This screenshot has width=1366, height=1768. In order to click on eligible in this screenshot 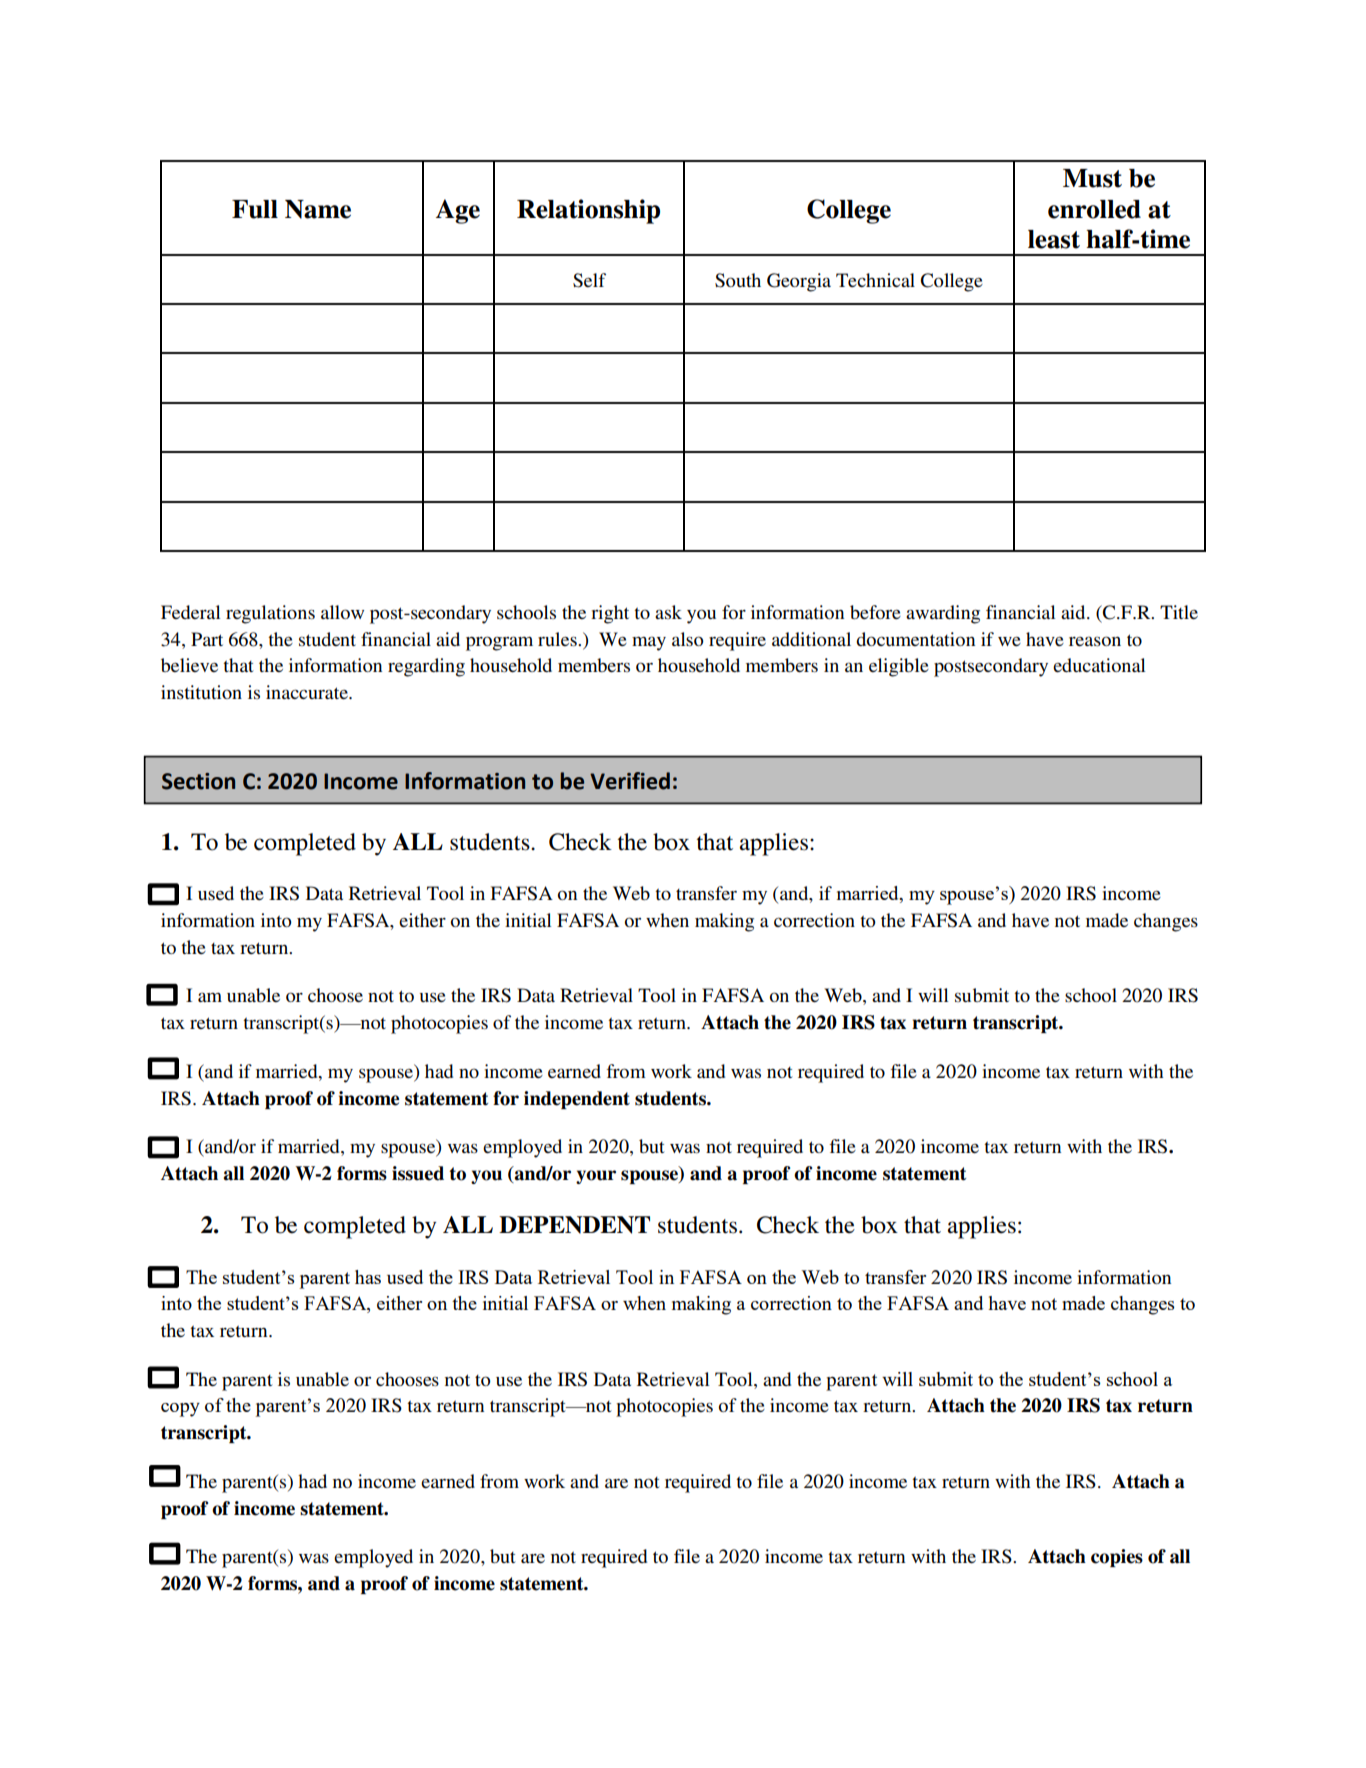, I will do `click(899, 667)`.
